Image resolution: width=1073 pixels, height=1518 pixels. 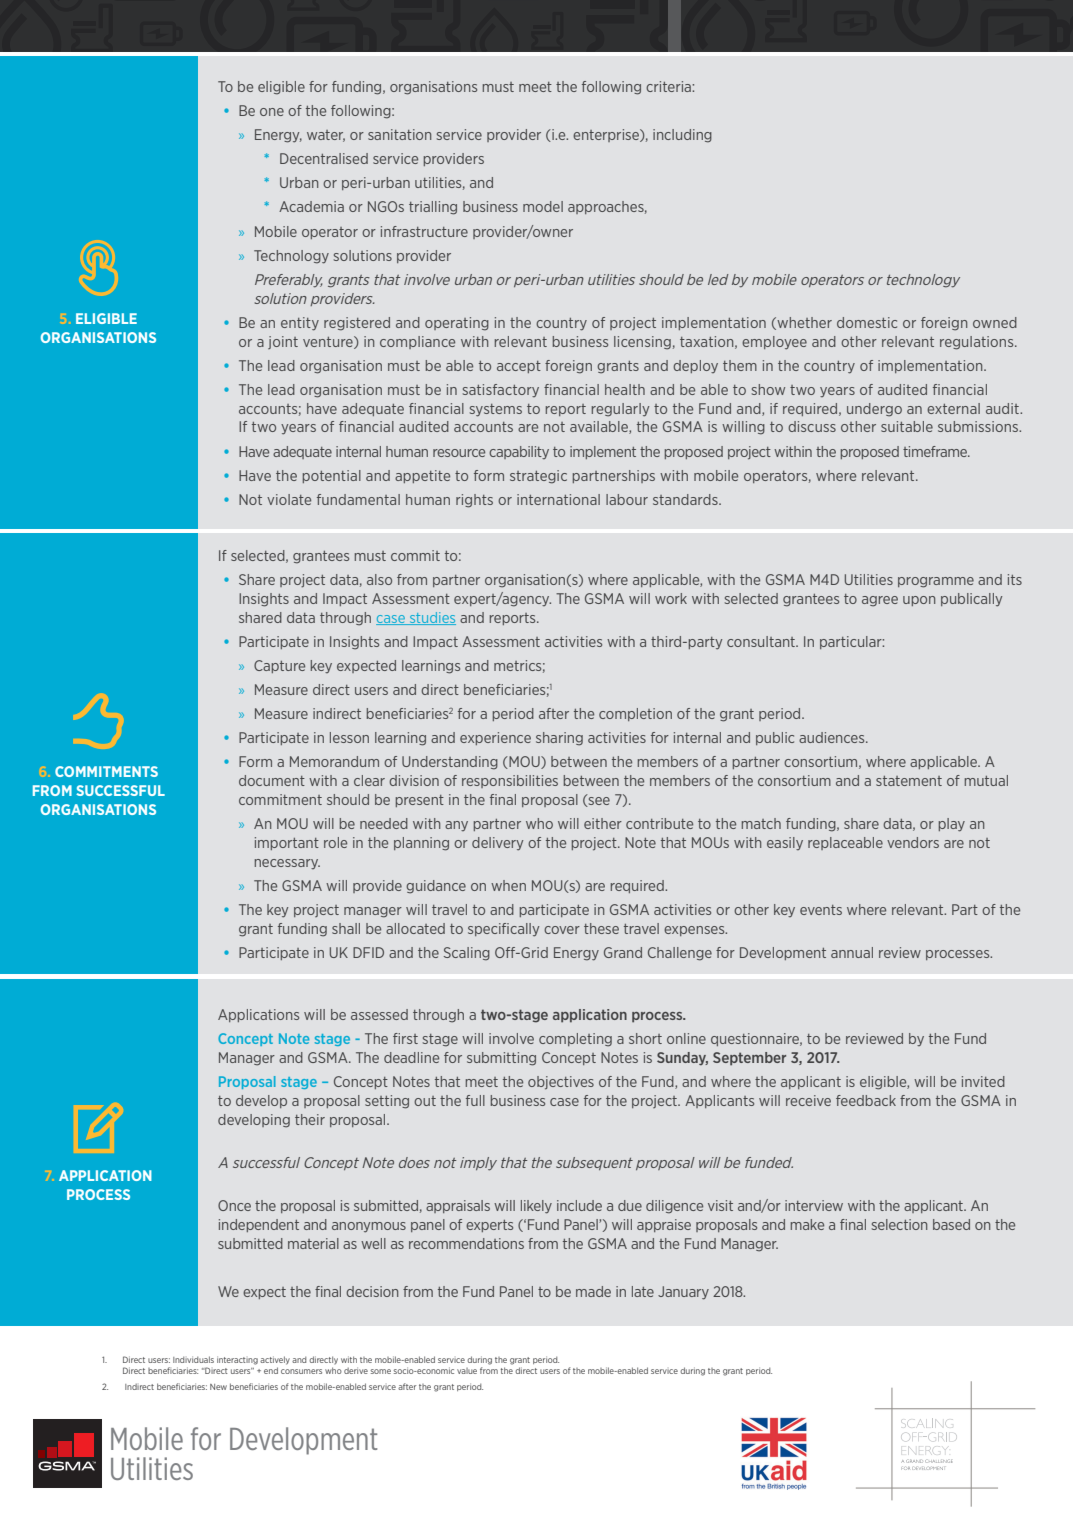 I want to click on selection, so click(x=899, y=1224).
